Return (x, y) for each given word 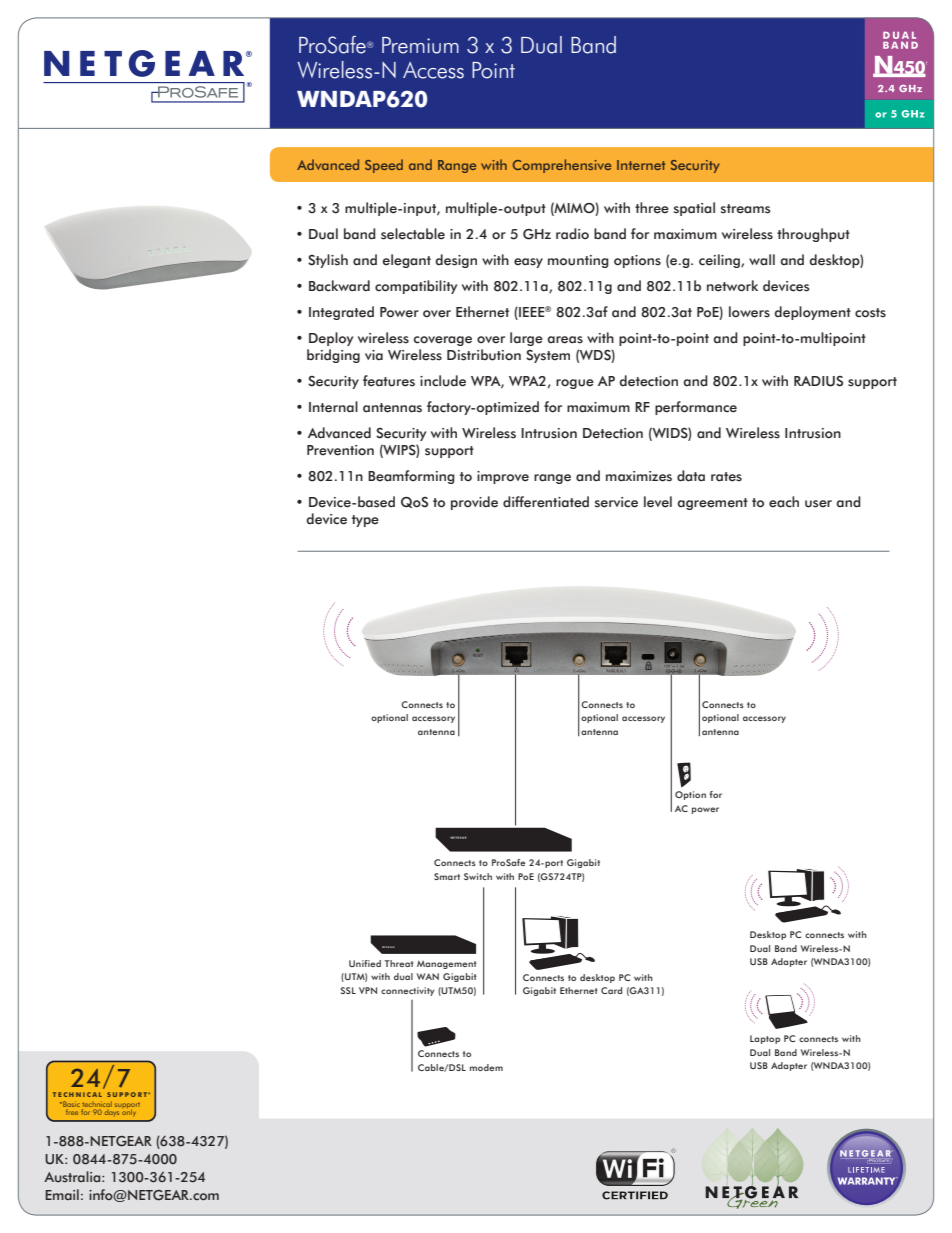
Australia (73, 1177)
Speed (384, 166)
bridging (333, 356)
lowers (749, 312)
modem (486, 1067)
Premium (420, 45)
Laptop (765, 1039)
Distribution (484, 355)
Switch (478, 876)
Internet (641, 165)
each (784, 502)
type (365, 521)
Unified (365, 963)
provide (474, 503)
